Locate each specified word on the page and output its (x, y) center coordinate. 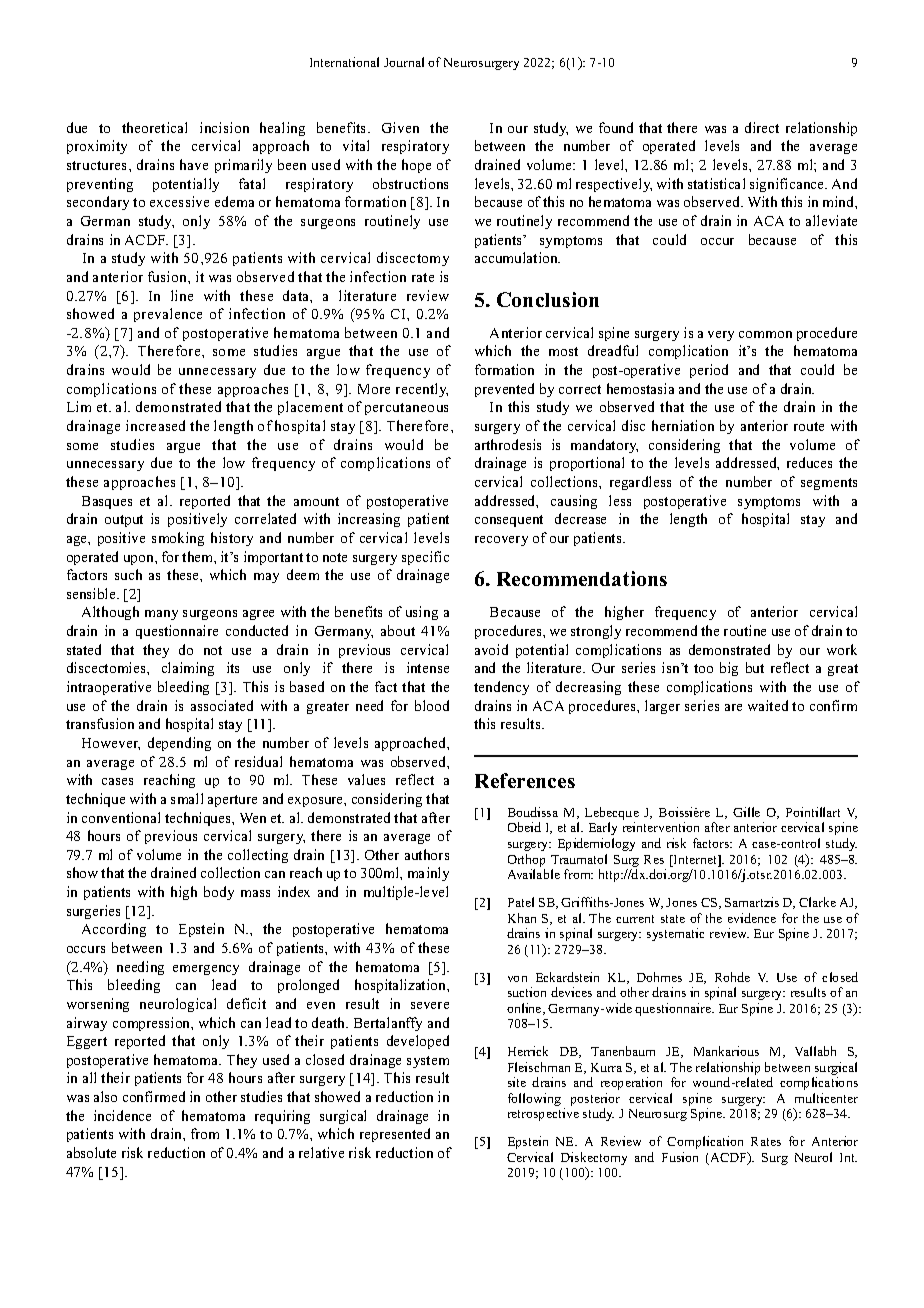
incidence (122, 1115)
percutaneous (406, 409)
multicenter (826, 1098)
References (525, 780)
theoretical (154, 127)
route (809, 426)
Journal (404, 62)
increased (155, 425)
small (187, 798)
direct (762, 127)
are (733, 707)
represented (395, 1135)
